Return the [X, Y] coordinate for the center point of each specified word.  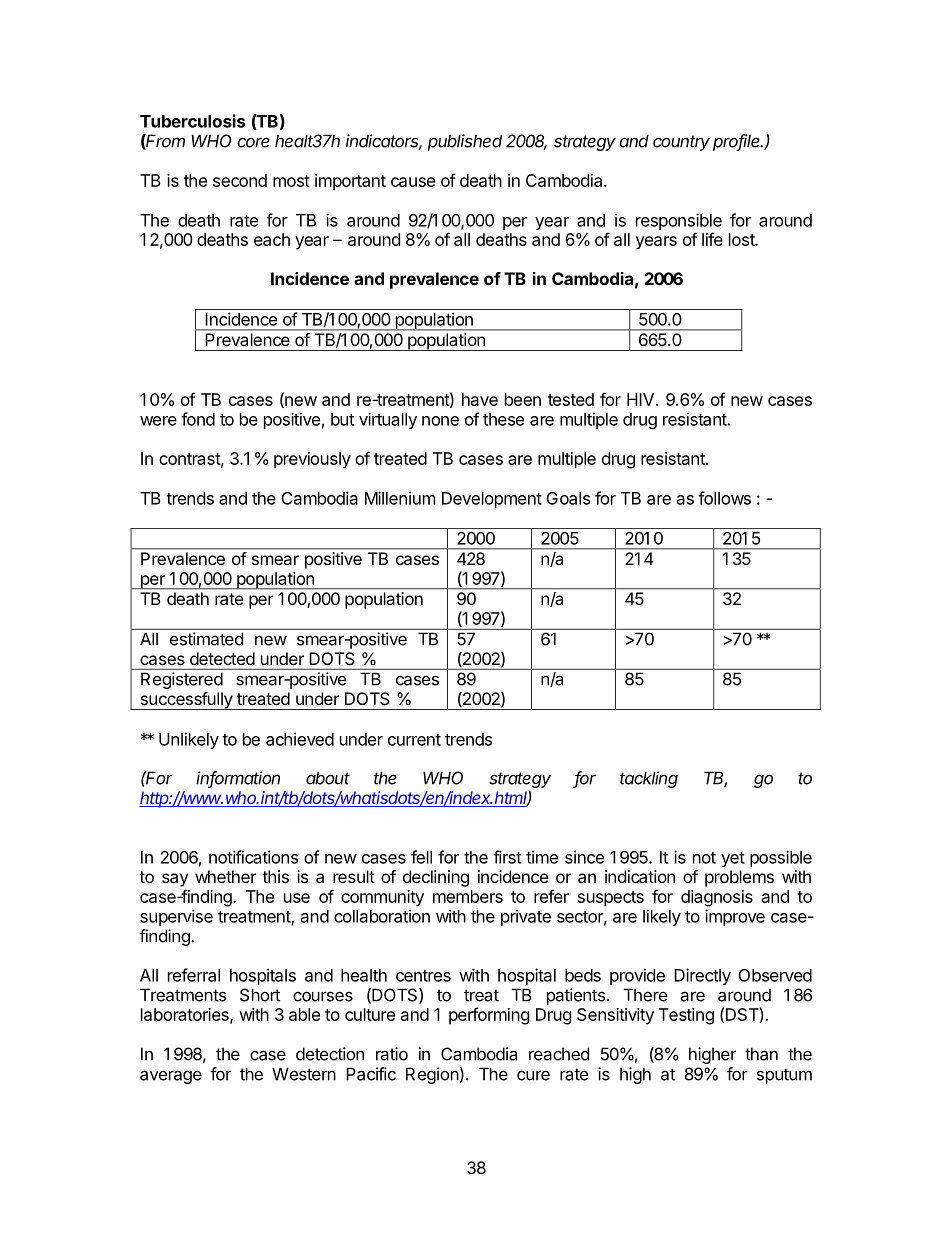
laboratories [186, 1015]
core [254, 142]
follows [724, 498]
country [681, 143]
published [465, 142]
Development [492, 500]
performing [489, 1016]
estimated [206, 639]
